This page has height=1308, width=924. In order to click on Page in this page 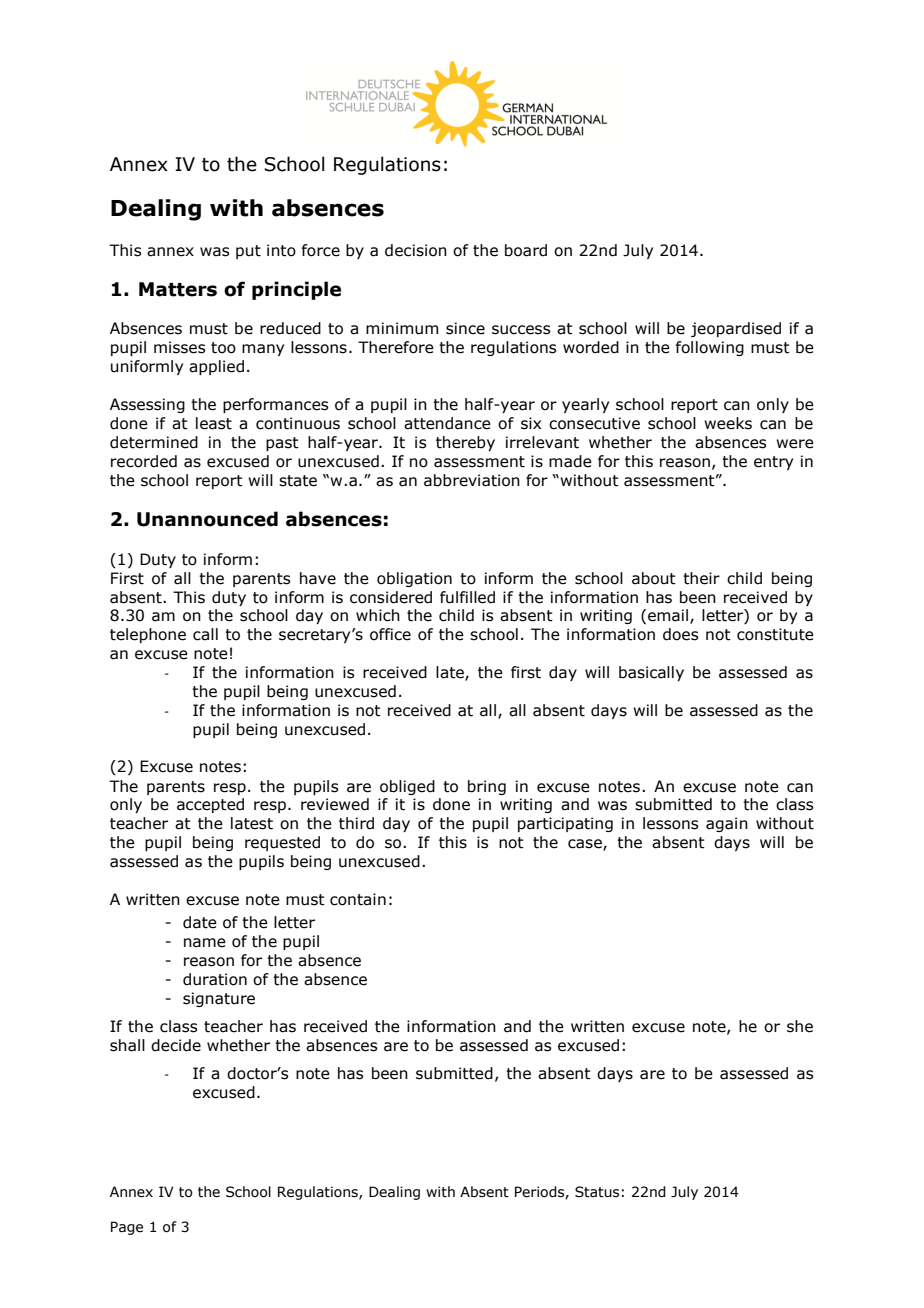, I will do `click(127, 1228)`.
